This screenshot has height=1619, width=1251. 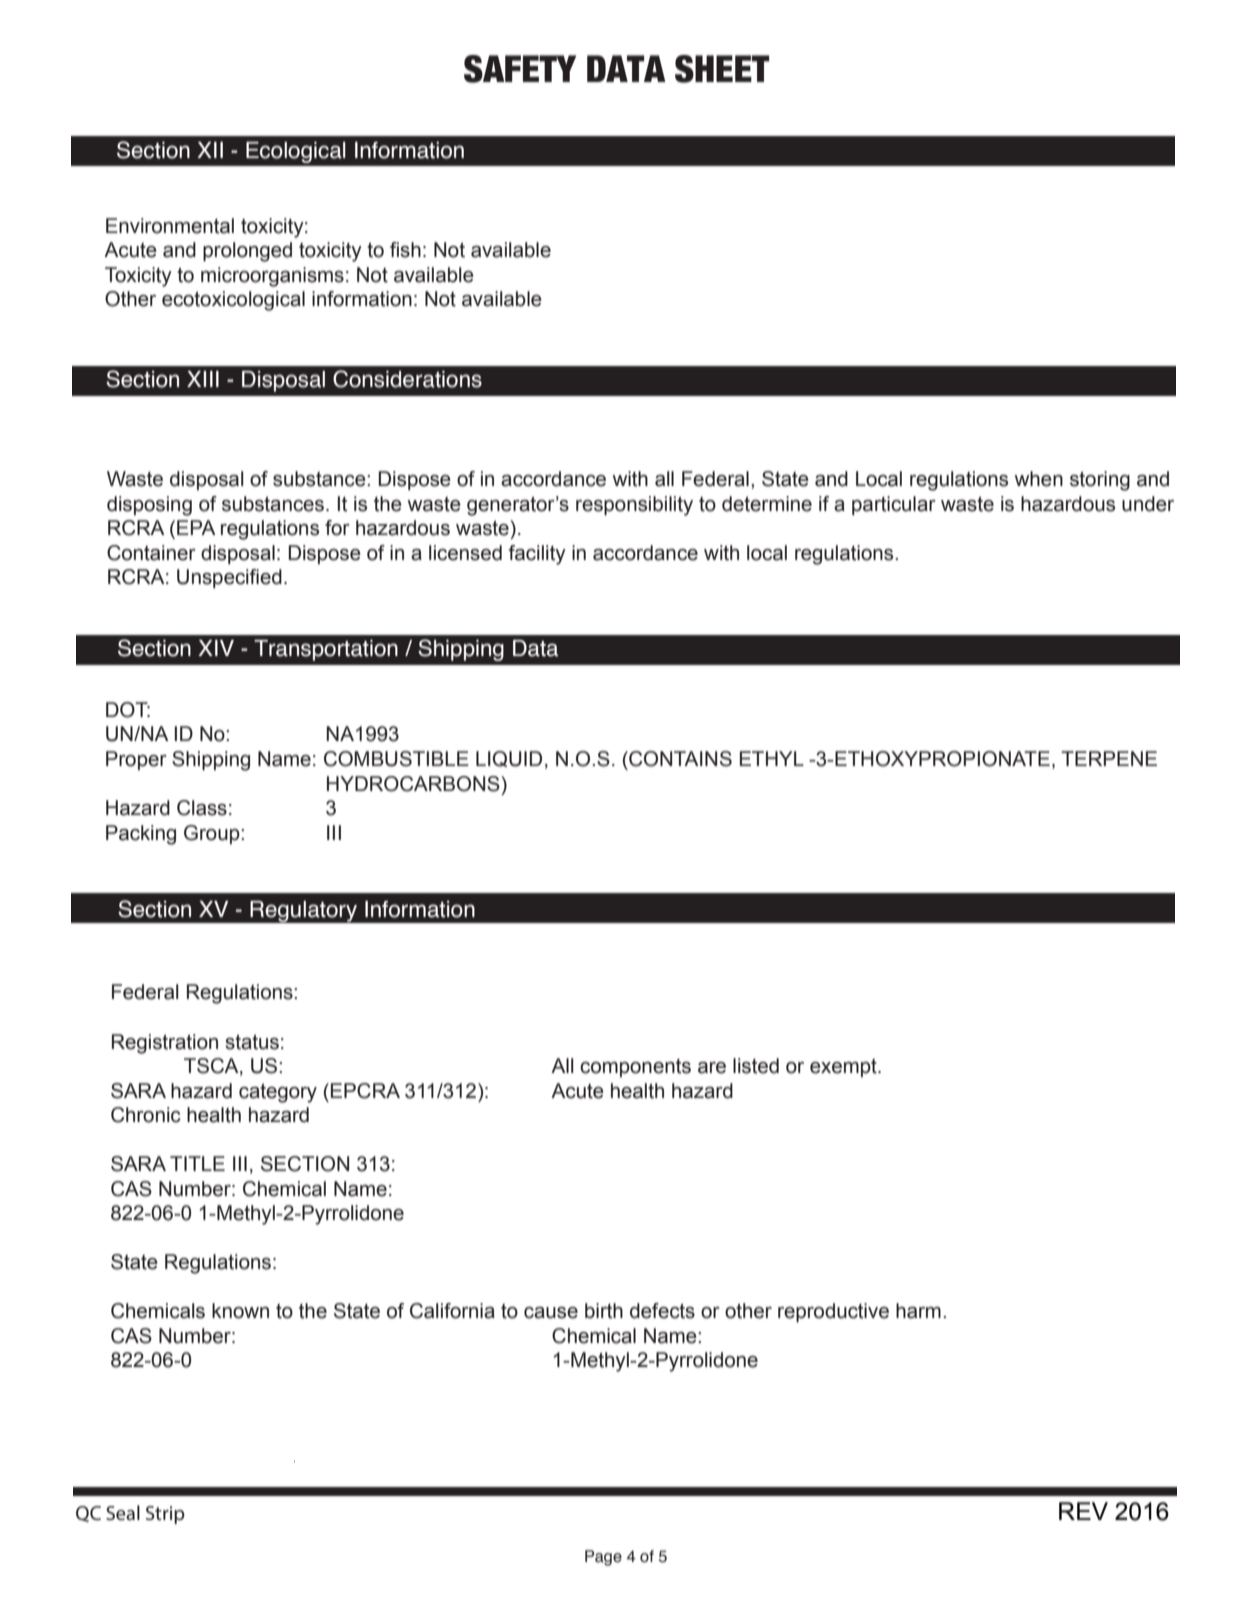 I want to click on REV, so click(x=1083, y=1511).
